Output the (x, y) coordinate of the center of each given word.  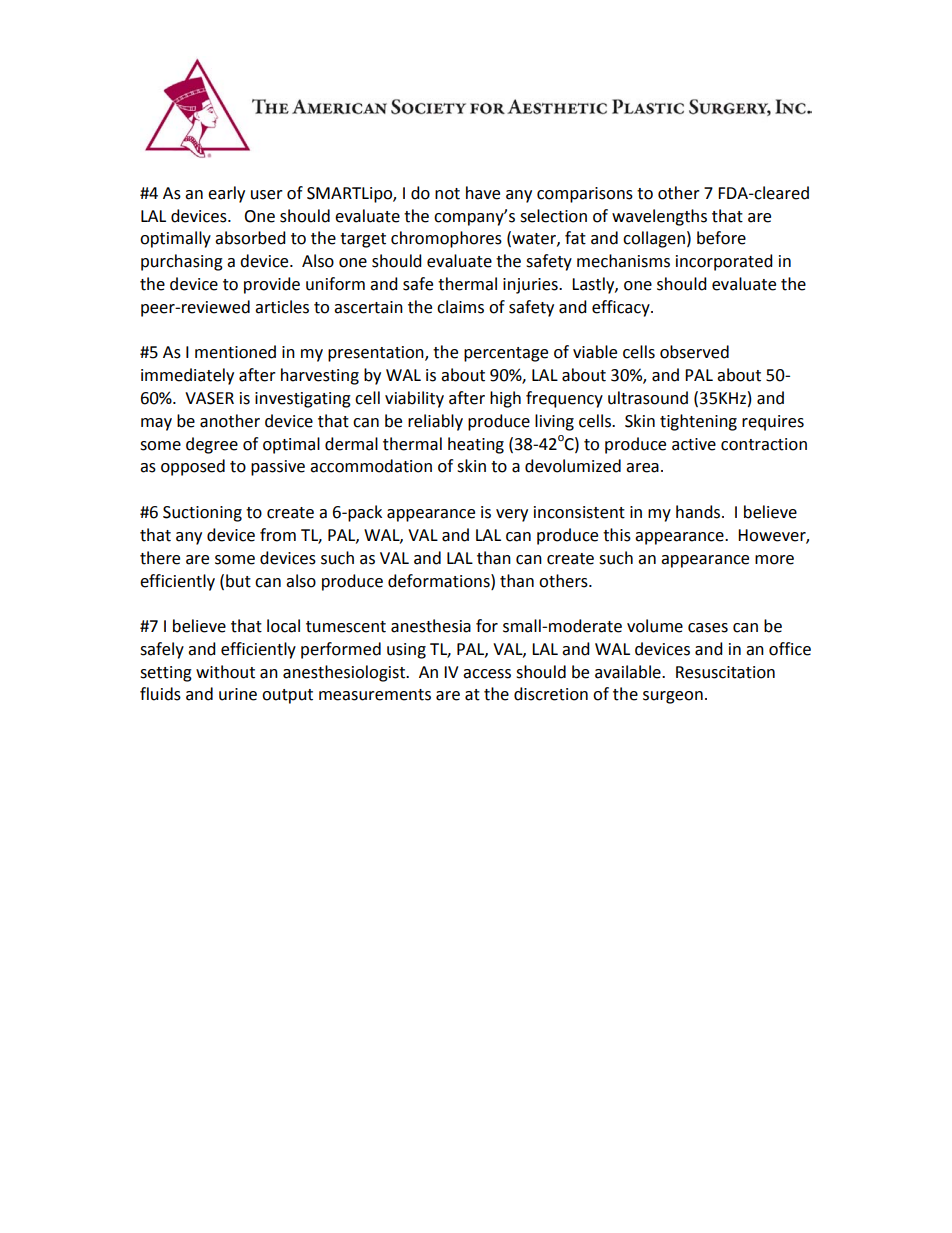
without (225, 672)
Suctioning (202, 514)
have (483, 193)
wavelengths (659, 217)
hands (699, 512)
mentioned (235, 352)
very (512, 515)
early (226, 194)
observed (694, 352)
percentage (506, 354)
